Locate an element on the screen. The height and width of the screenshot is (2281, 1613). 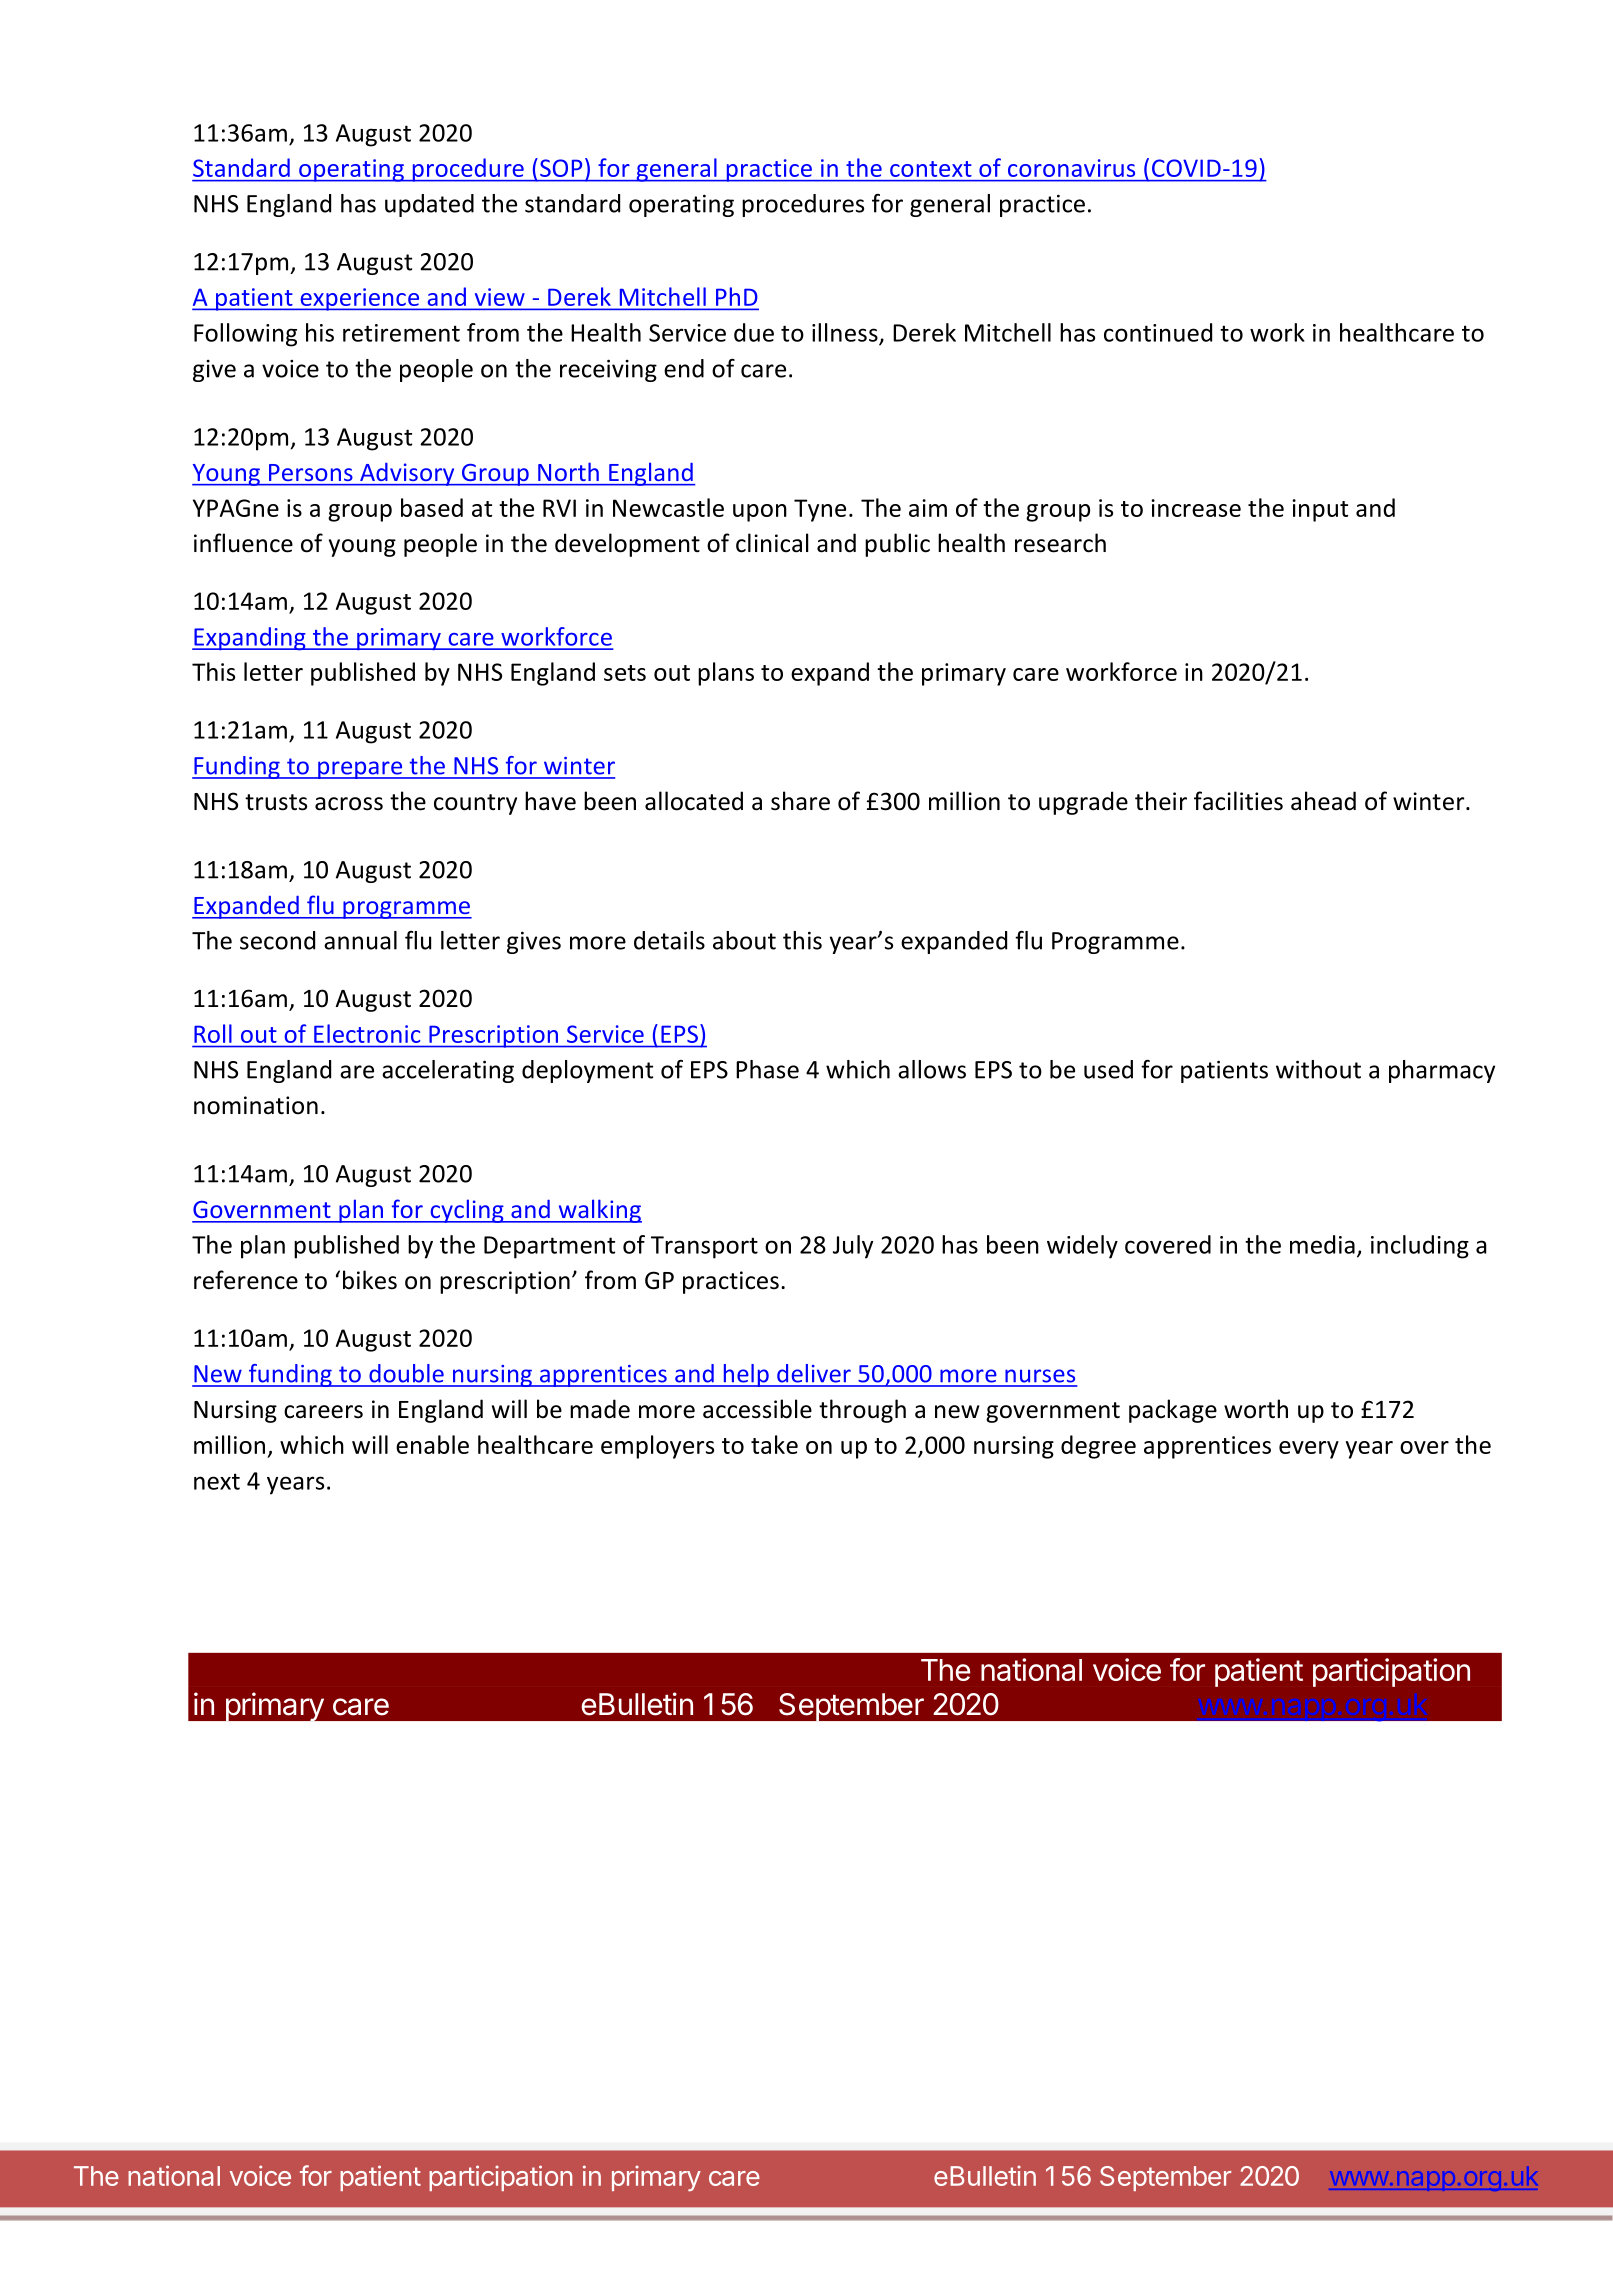
Tyne is located at coordinates (820, 510).
